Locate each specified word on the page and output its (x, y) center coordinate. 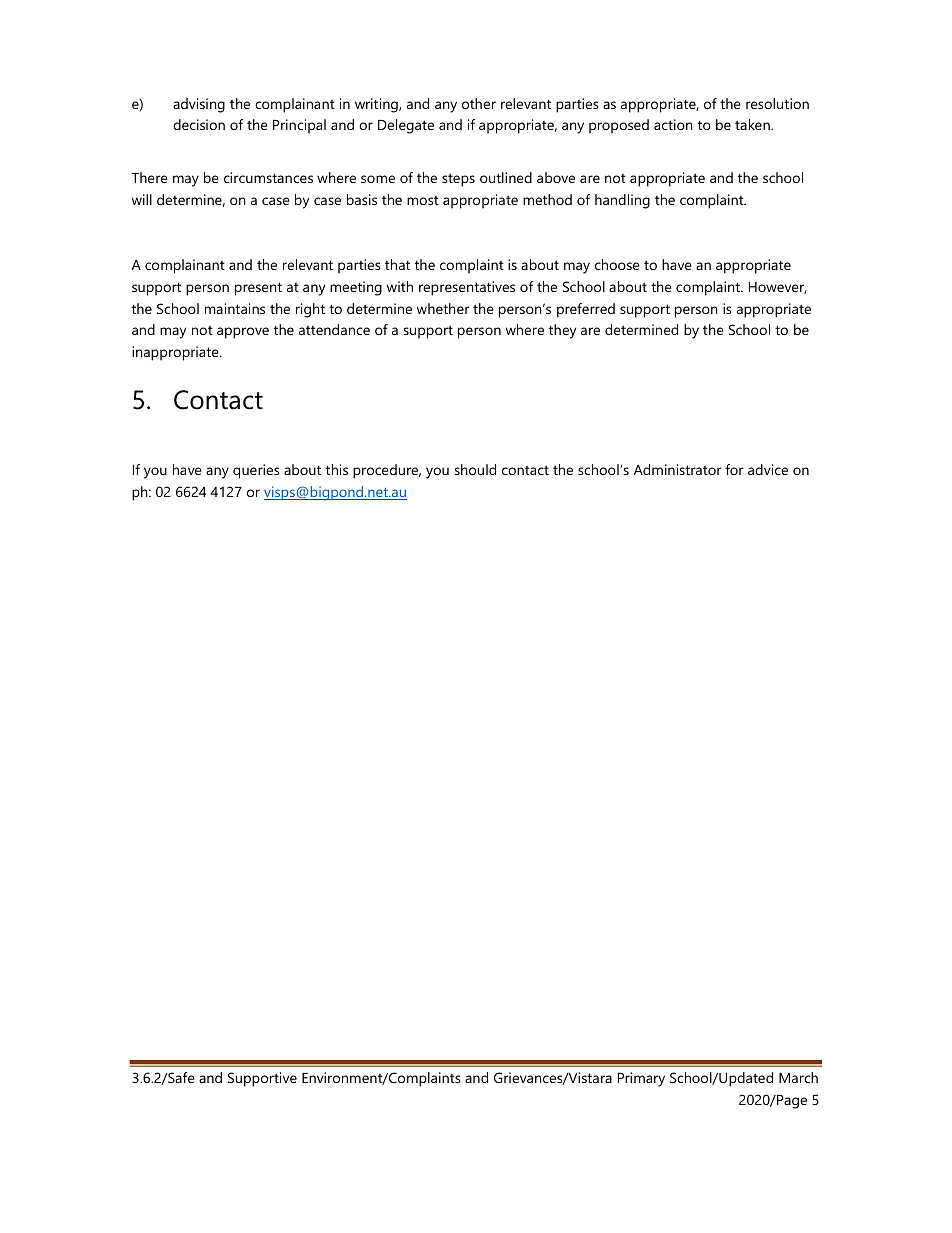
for (734, 469)
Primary (641, 1079)
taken (753, 124)
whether (443, 308)
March (798, 1077)
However (778, 288)
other (479, 103)
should (475, 469)
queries (256, 471)
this (337, 469)
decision (199, 124)
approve (243, 333)
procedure (387, 471)
